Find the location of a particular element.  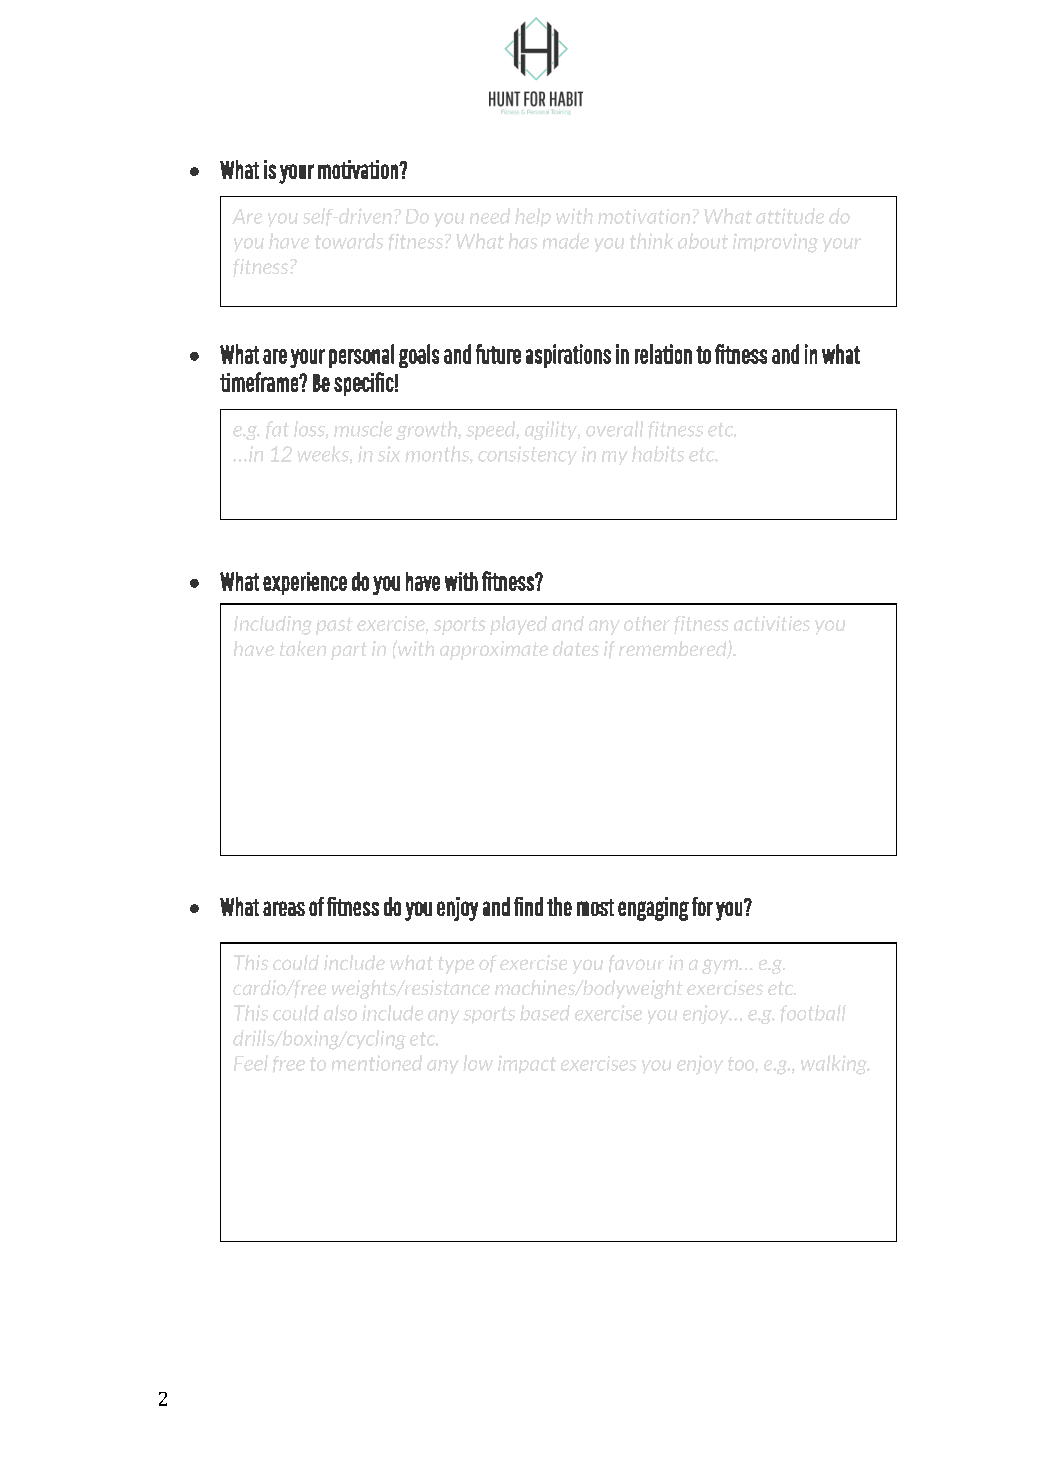

relation is located at coordinates (663, 354).
